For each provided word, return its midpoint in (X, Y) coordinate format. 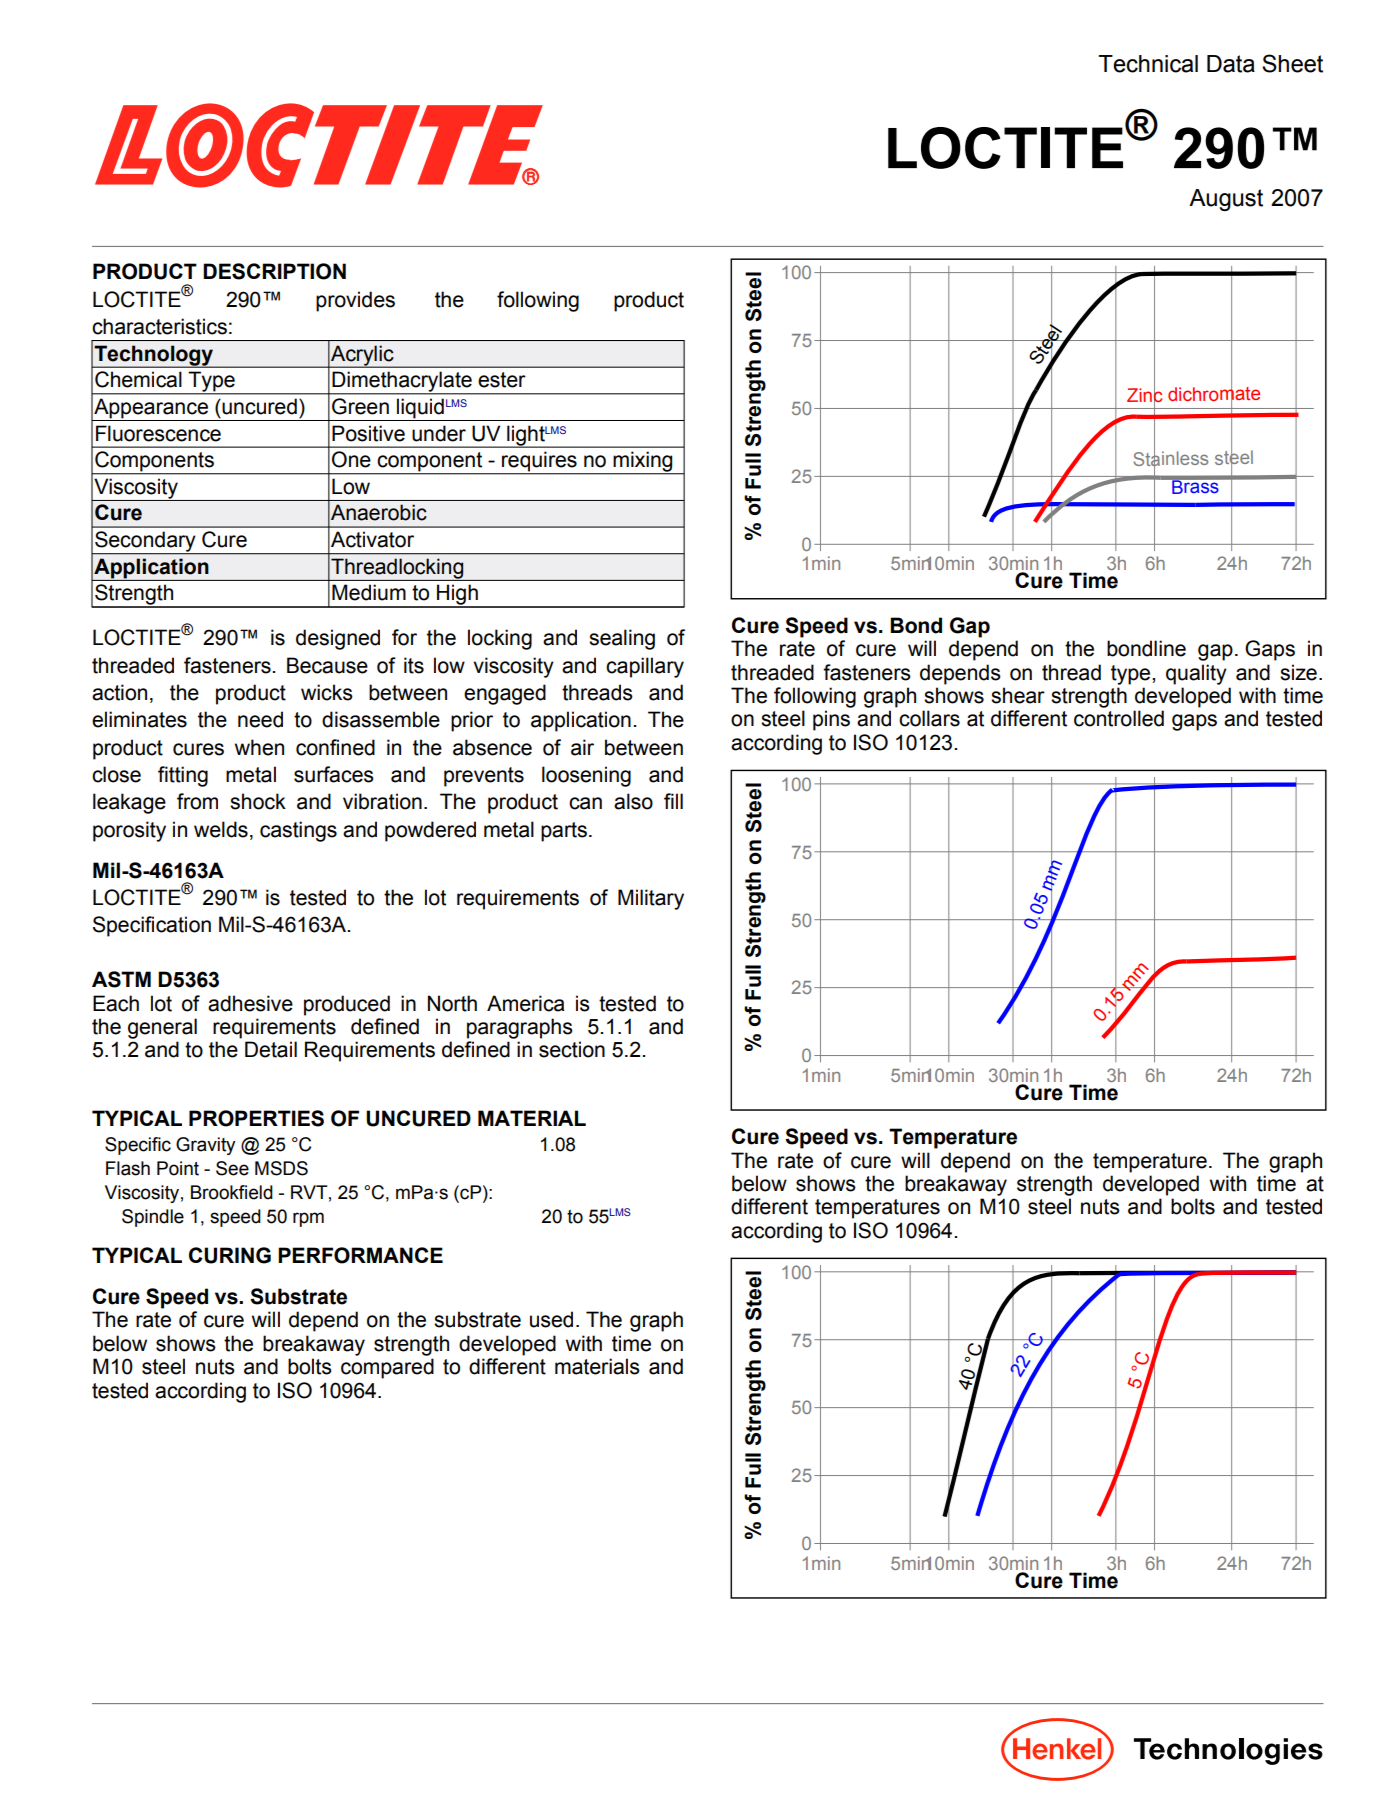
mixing (643, 462)
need (260, 719)
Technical (1148, 64)
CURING (230, 1255)
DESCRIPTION (274, 271)
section (572, 1049)
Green (360, 406)
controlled (1119, 718)
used (551, 1319)
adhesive (250, 1003)
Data (1231, 64)
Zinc (1144, 395)
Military (651, 899)
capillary (645, 667)
